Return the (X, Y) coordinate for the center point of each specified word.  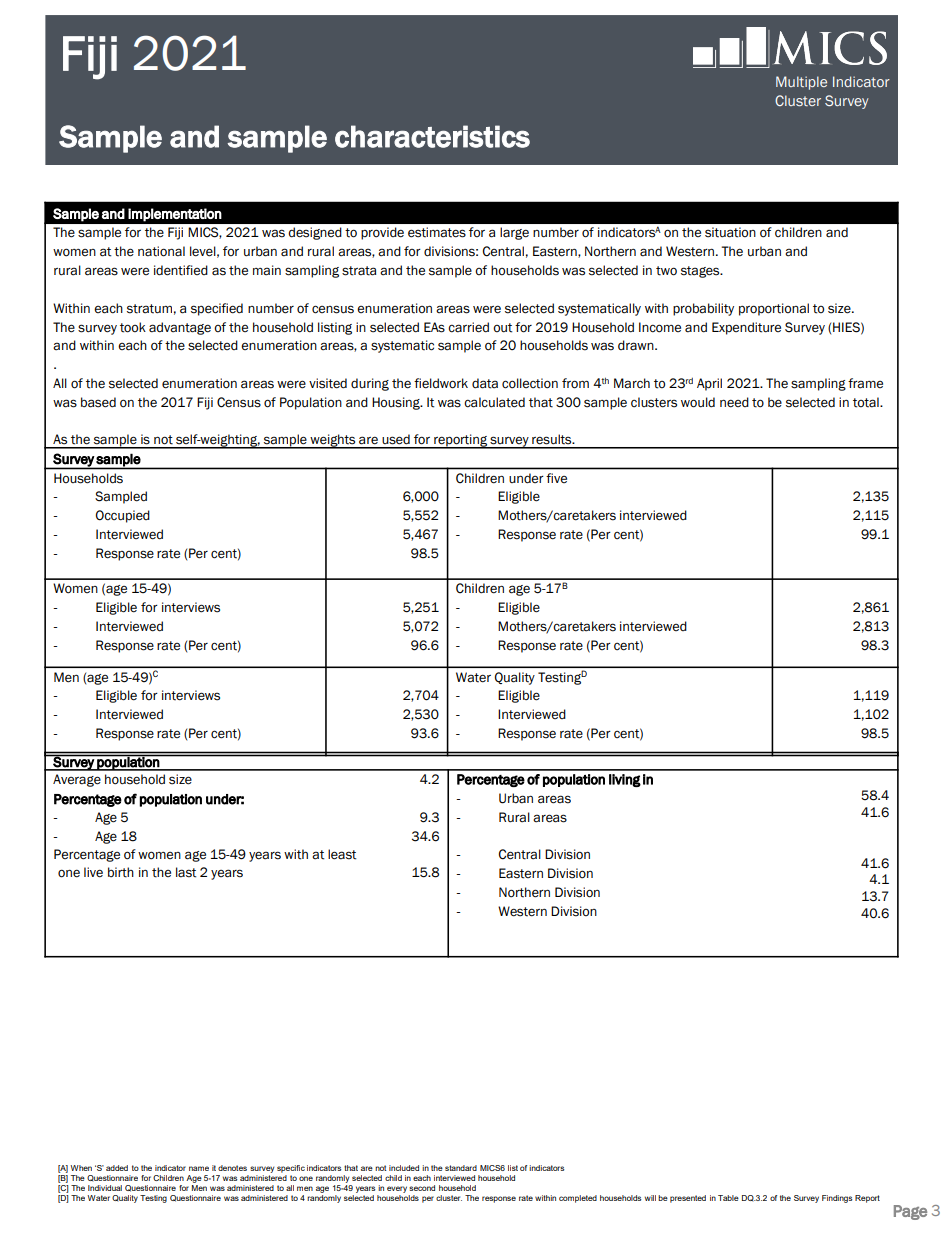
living (625, 780)
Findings (837, 1199)
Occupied (123, 516)
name (199, 1168)
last (186, 872)
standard (461, 1168)
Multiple (801, 83)
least (342, 854)
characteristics (432, 136)
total (867, 402)
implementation (175, 215)
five (556, 478)
